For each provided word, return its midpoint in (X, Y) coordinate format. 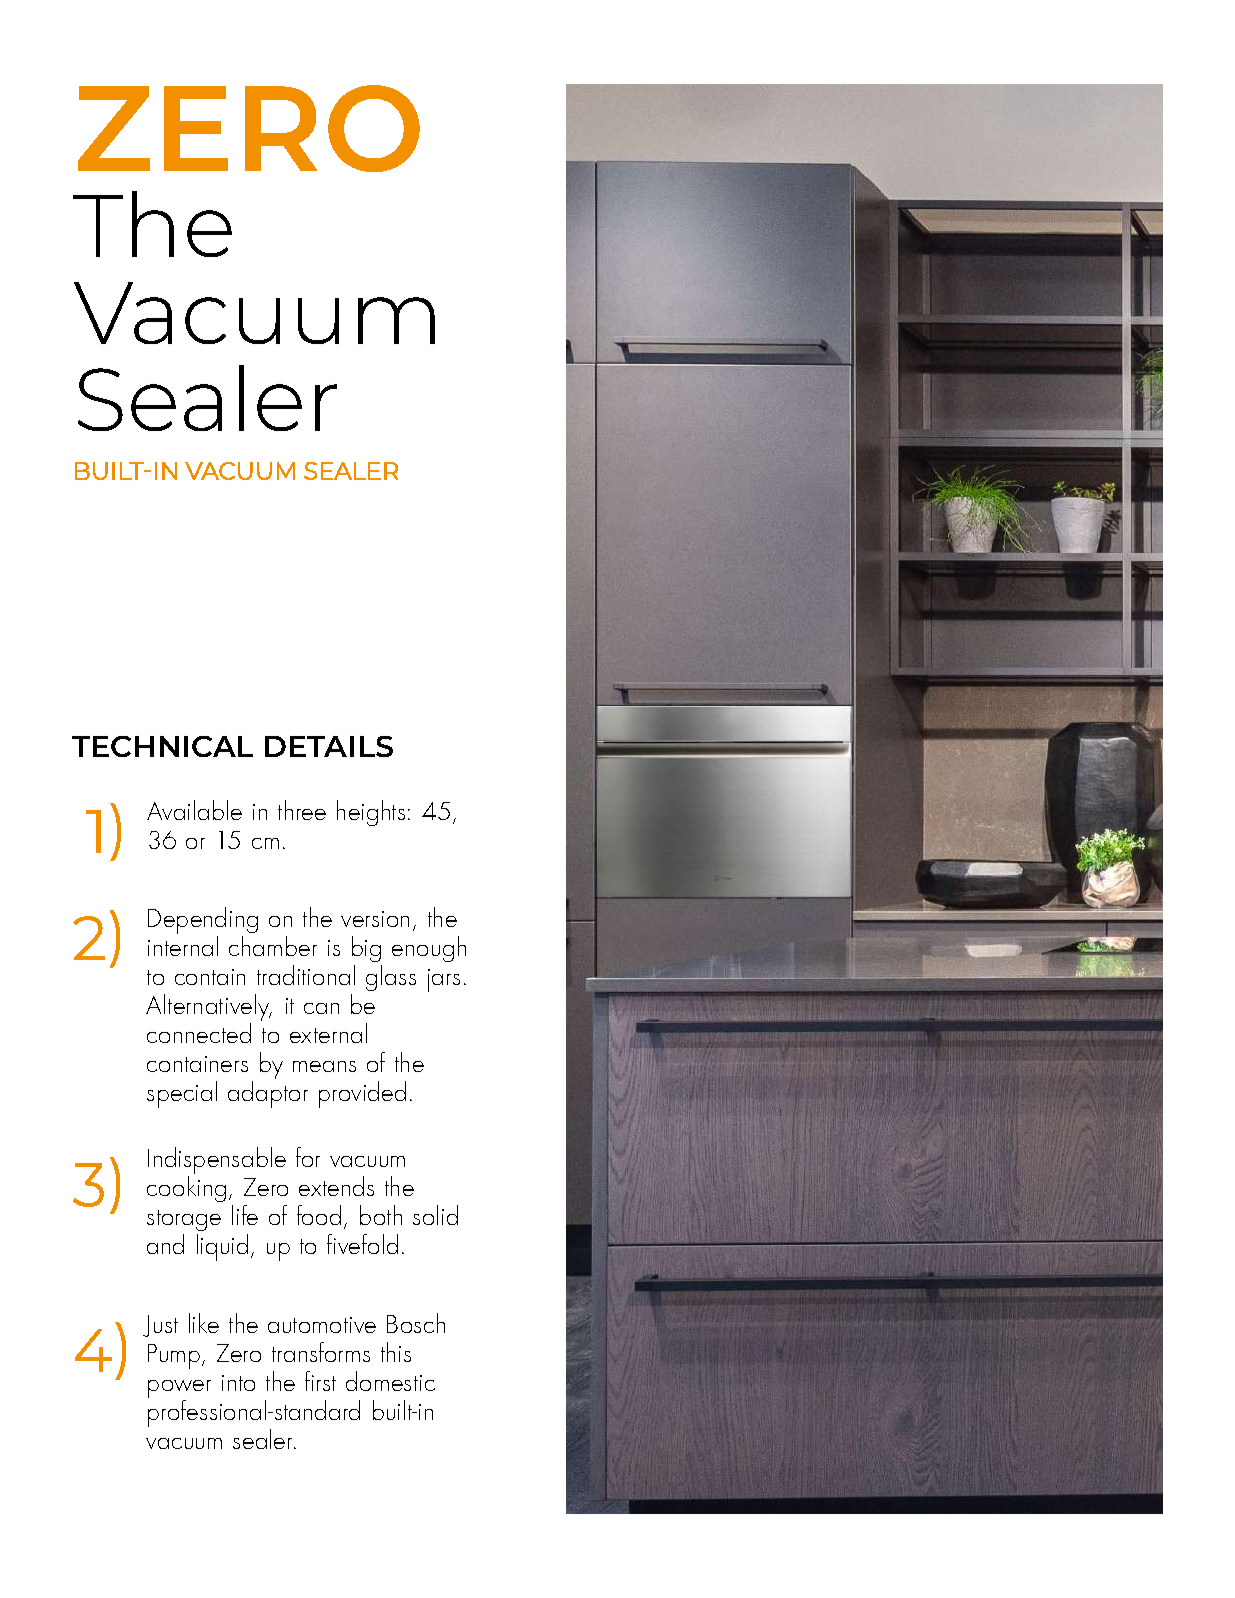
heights (371, 813)
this (396, 1352)
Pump (175, 1356)
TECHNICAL (162, 746)
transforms (321, 1352)
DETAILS (329, 746)
